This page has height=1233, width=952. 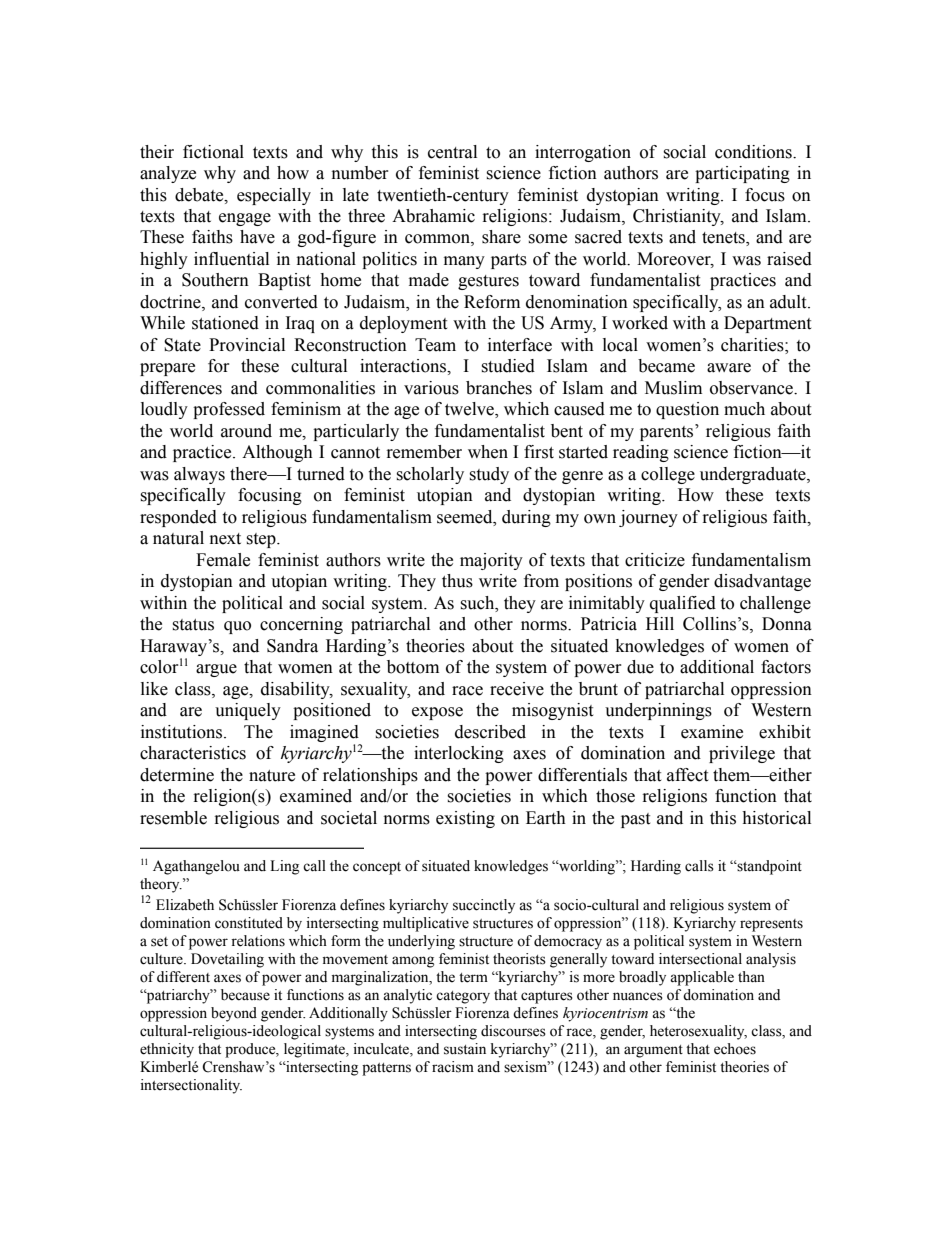 I want to click on central, so click(x=452, y=152).
